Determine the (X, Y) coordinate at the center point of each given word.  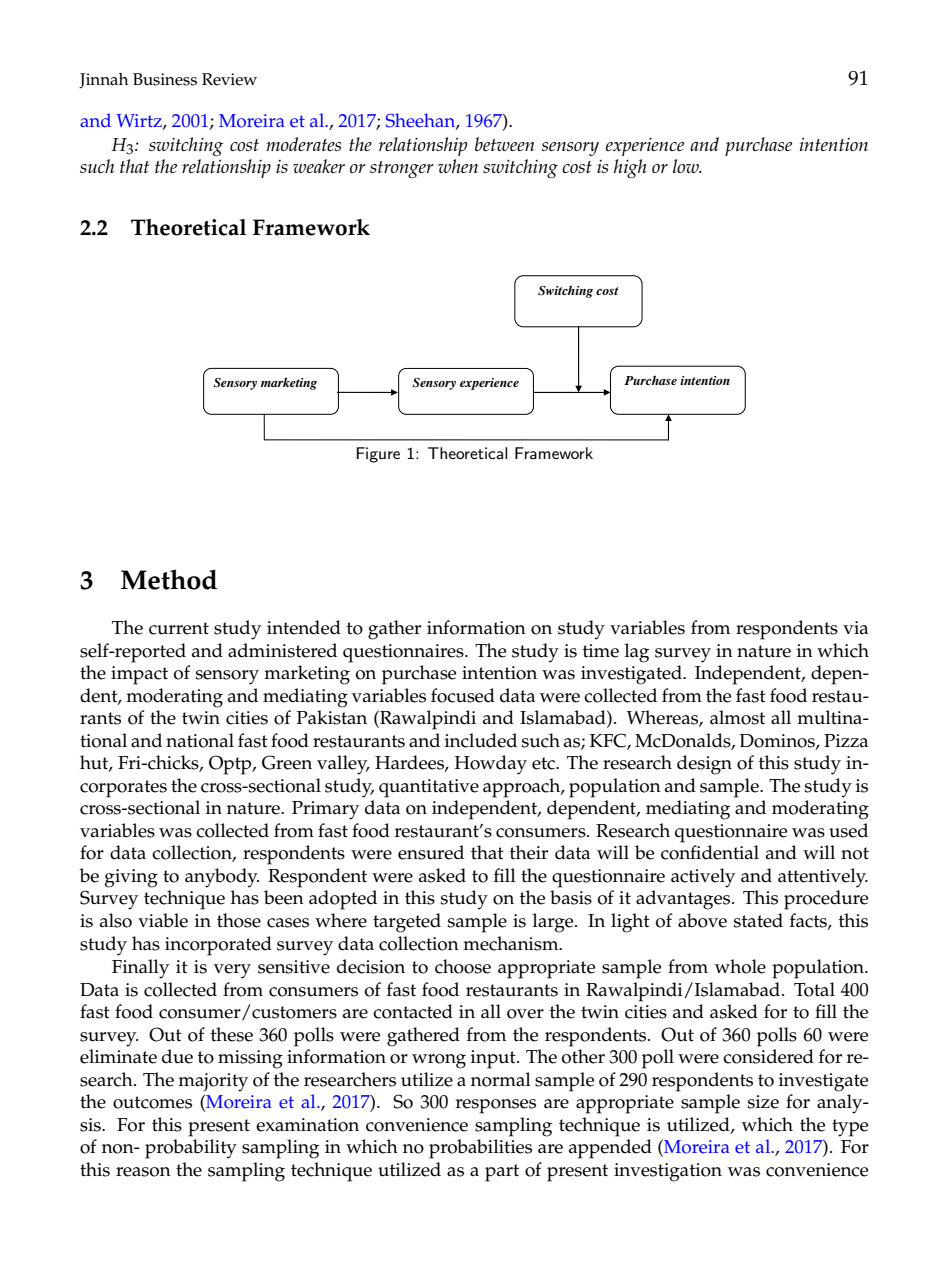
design (704, 765)
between (504, 144)
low (687, 166)
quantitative (429, 788)
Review (229, 79)
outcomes (152, 1102)
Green (287, 762)
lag (637, 653)
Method (169, 579)
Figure (378, 455)
